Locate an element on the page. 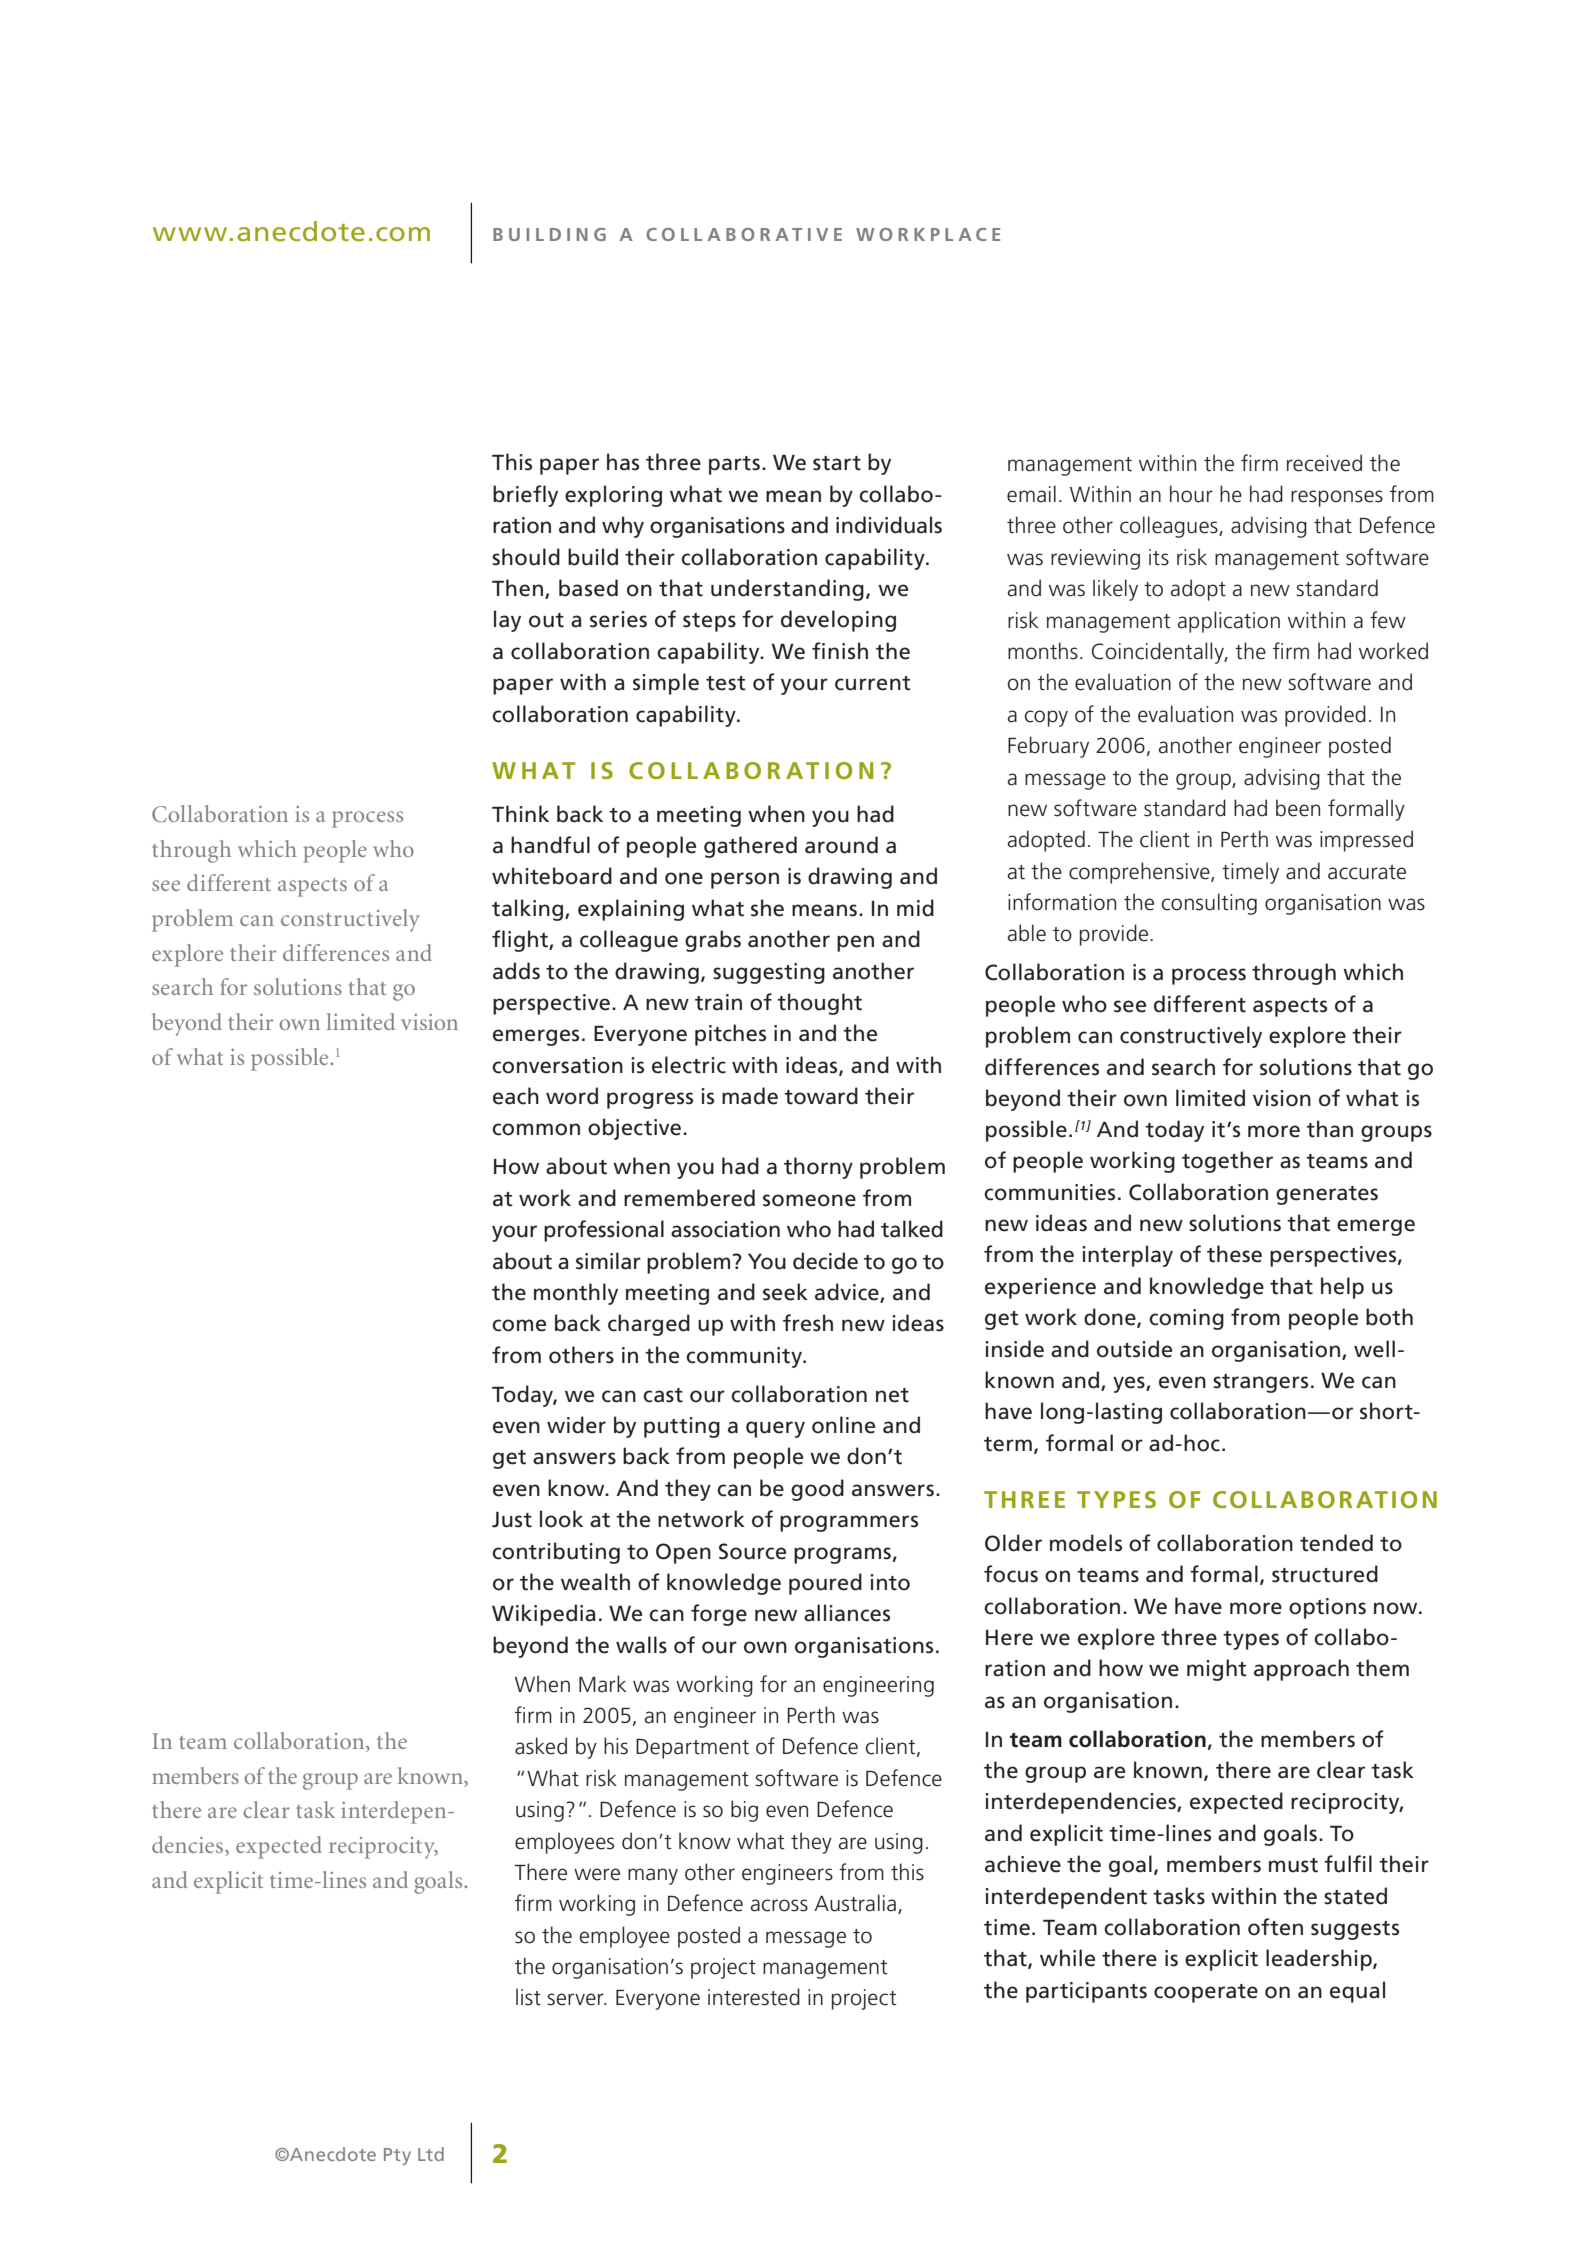  briefly is located at coordinates (525, 496).
